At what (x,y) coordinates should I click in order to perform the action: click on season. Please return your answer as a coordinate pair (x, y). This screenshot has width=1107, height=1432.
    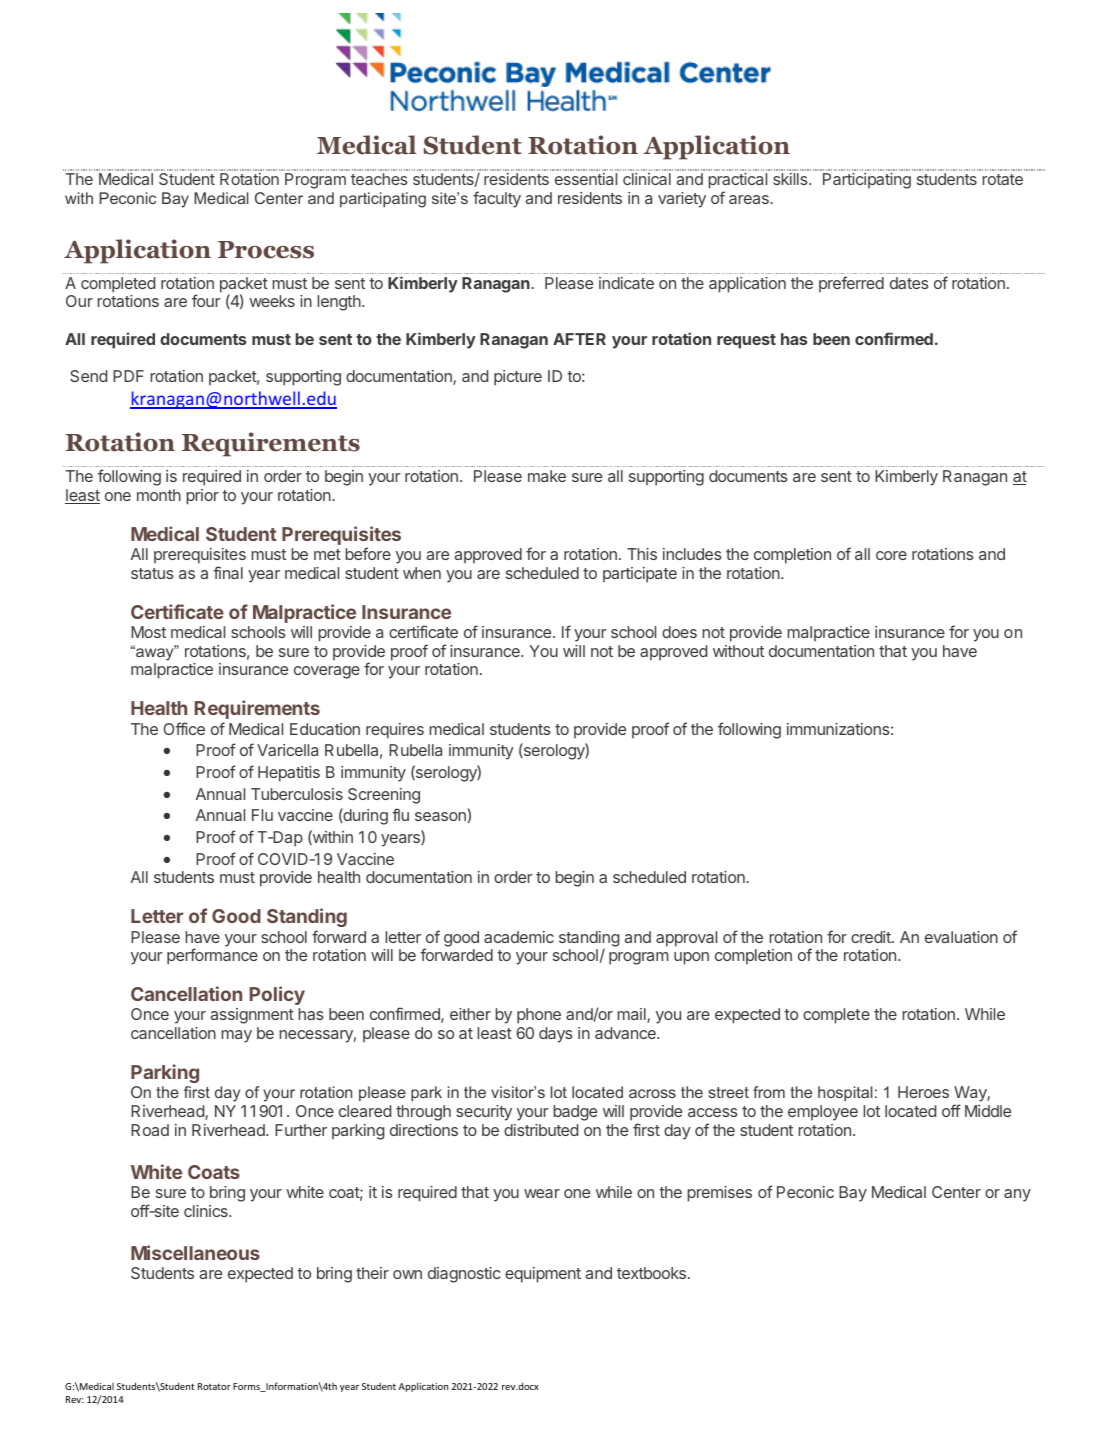
    Looking at the image, I should click on (440, 816).
